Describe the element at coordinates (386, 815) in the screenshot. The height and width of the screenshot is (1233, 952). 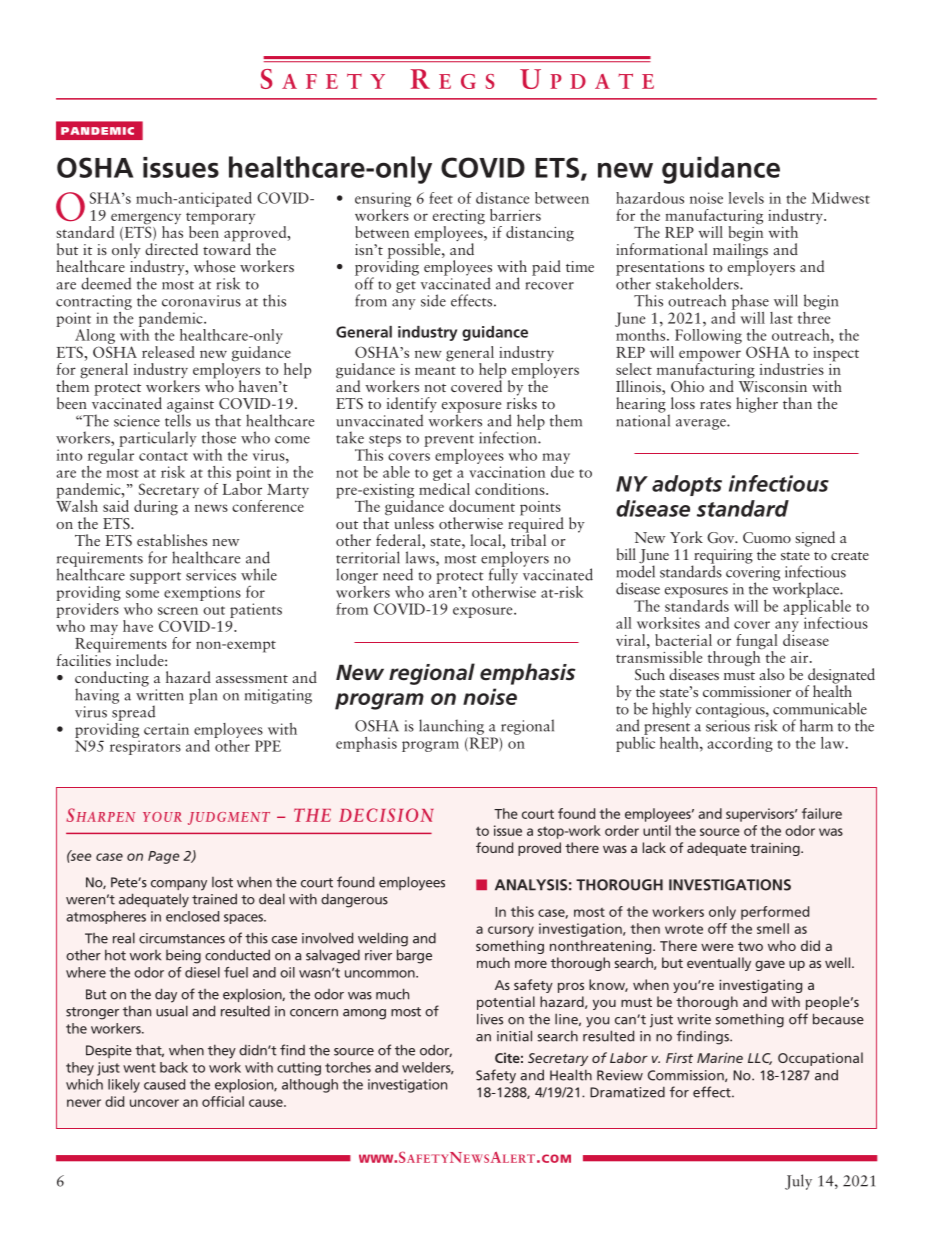
I see `DECISION` at that location.
